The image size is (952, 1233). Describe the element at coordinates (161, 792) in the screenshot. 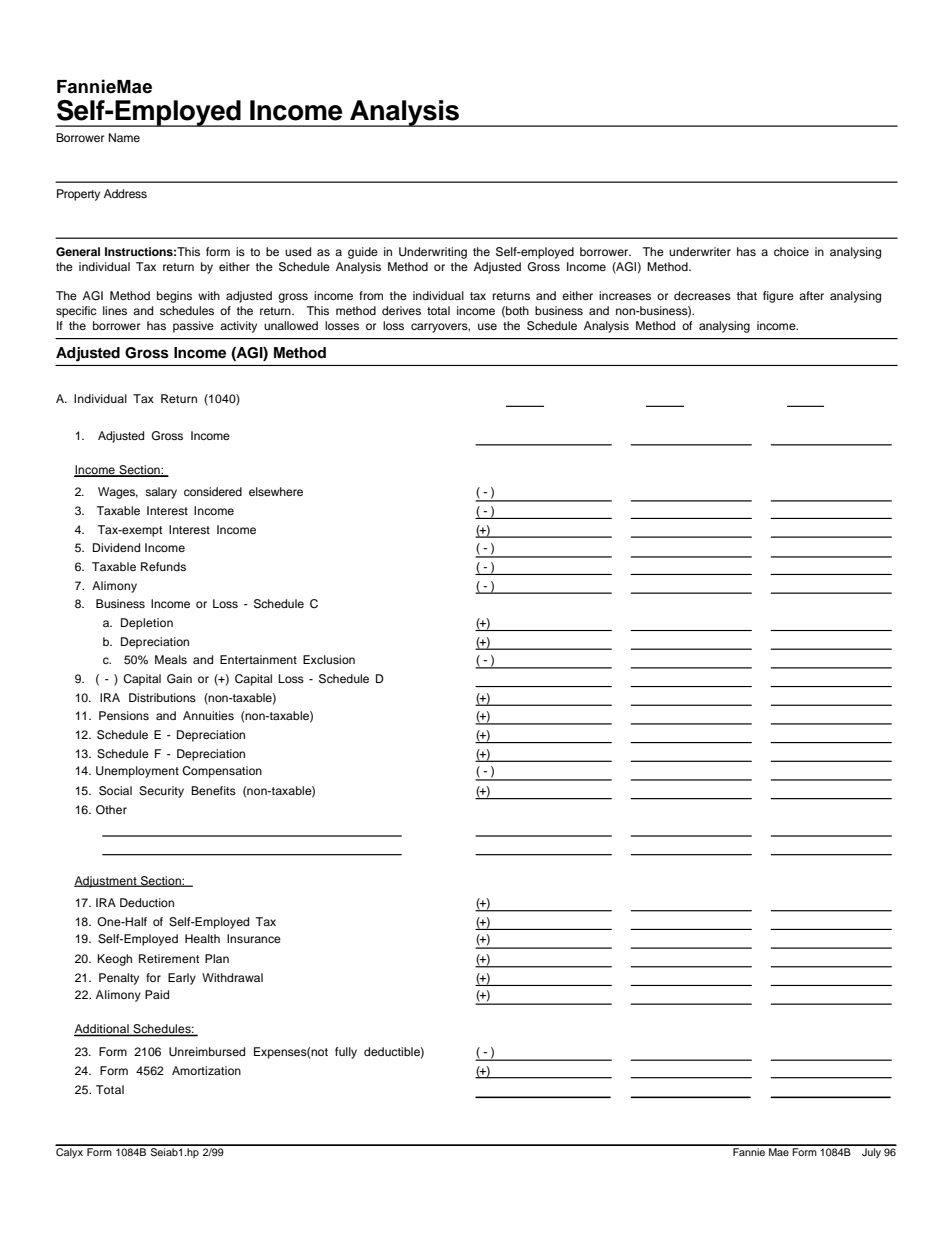

I see `Security` at that location.
